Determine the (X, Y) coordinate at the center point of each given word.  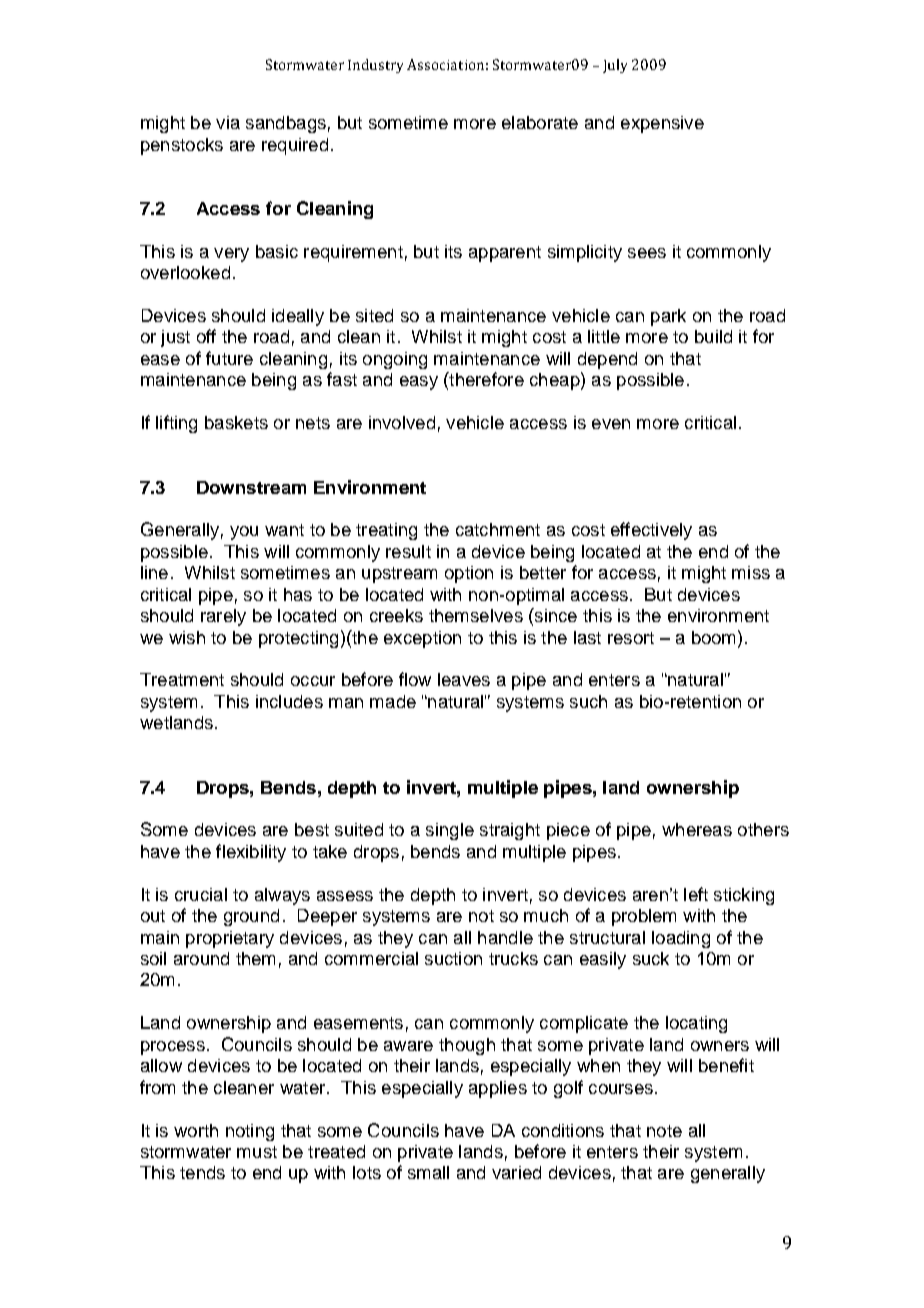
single (450, 831)
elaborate (540, 122)
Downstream (251, 487)
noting (250, 1132)
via (228, 122)
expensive (662, 124)
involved (402, 422)
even (611, 424)
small (428, 1172)
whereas (697, 829)
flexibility (251, 853)
